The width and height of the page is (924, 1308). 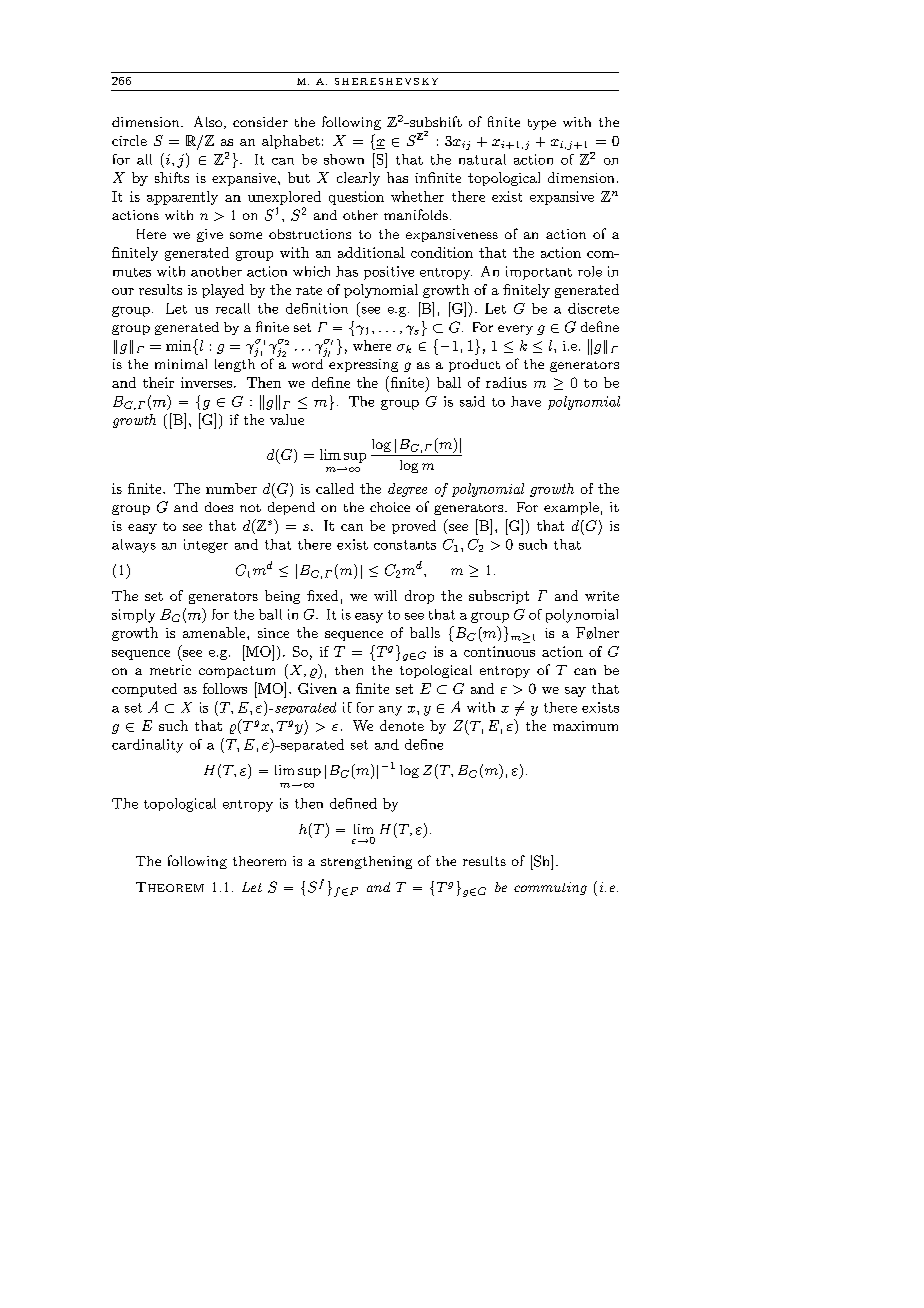 I want to click on say, so click(x=575, y=692).
